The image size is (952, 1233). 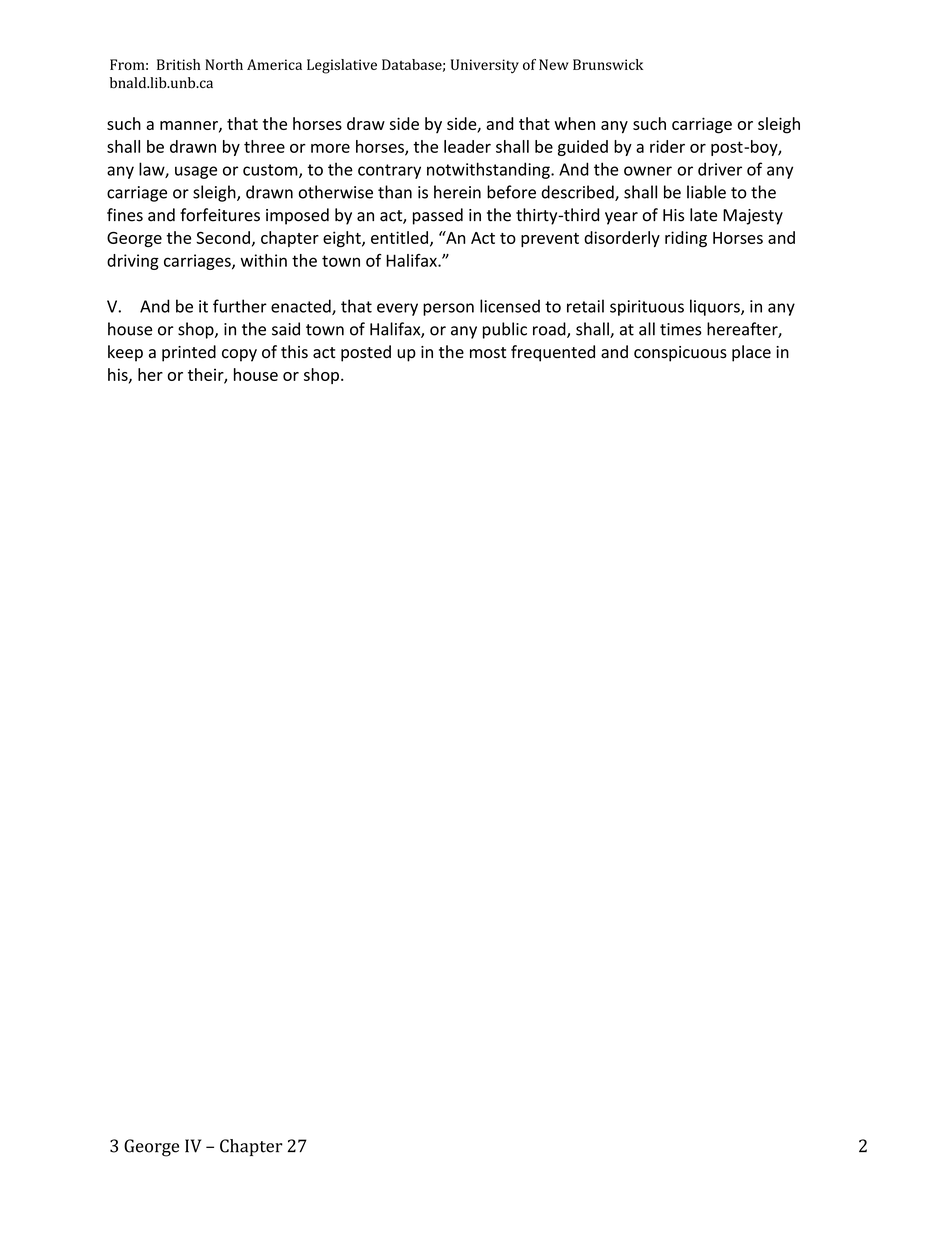 What do you see at coordinates (438, 216) in the page?
I see `passed` at bounding box center [438, 216].
